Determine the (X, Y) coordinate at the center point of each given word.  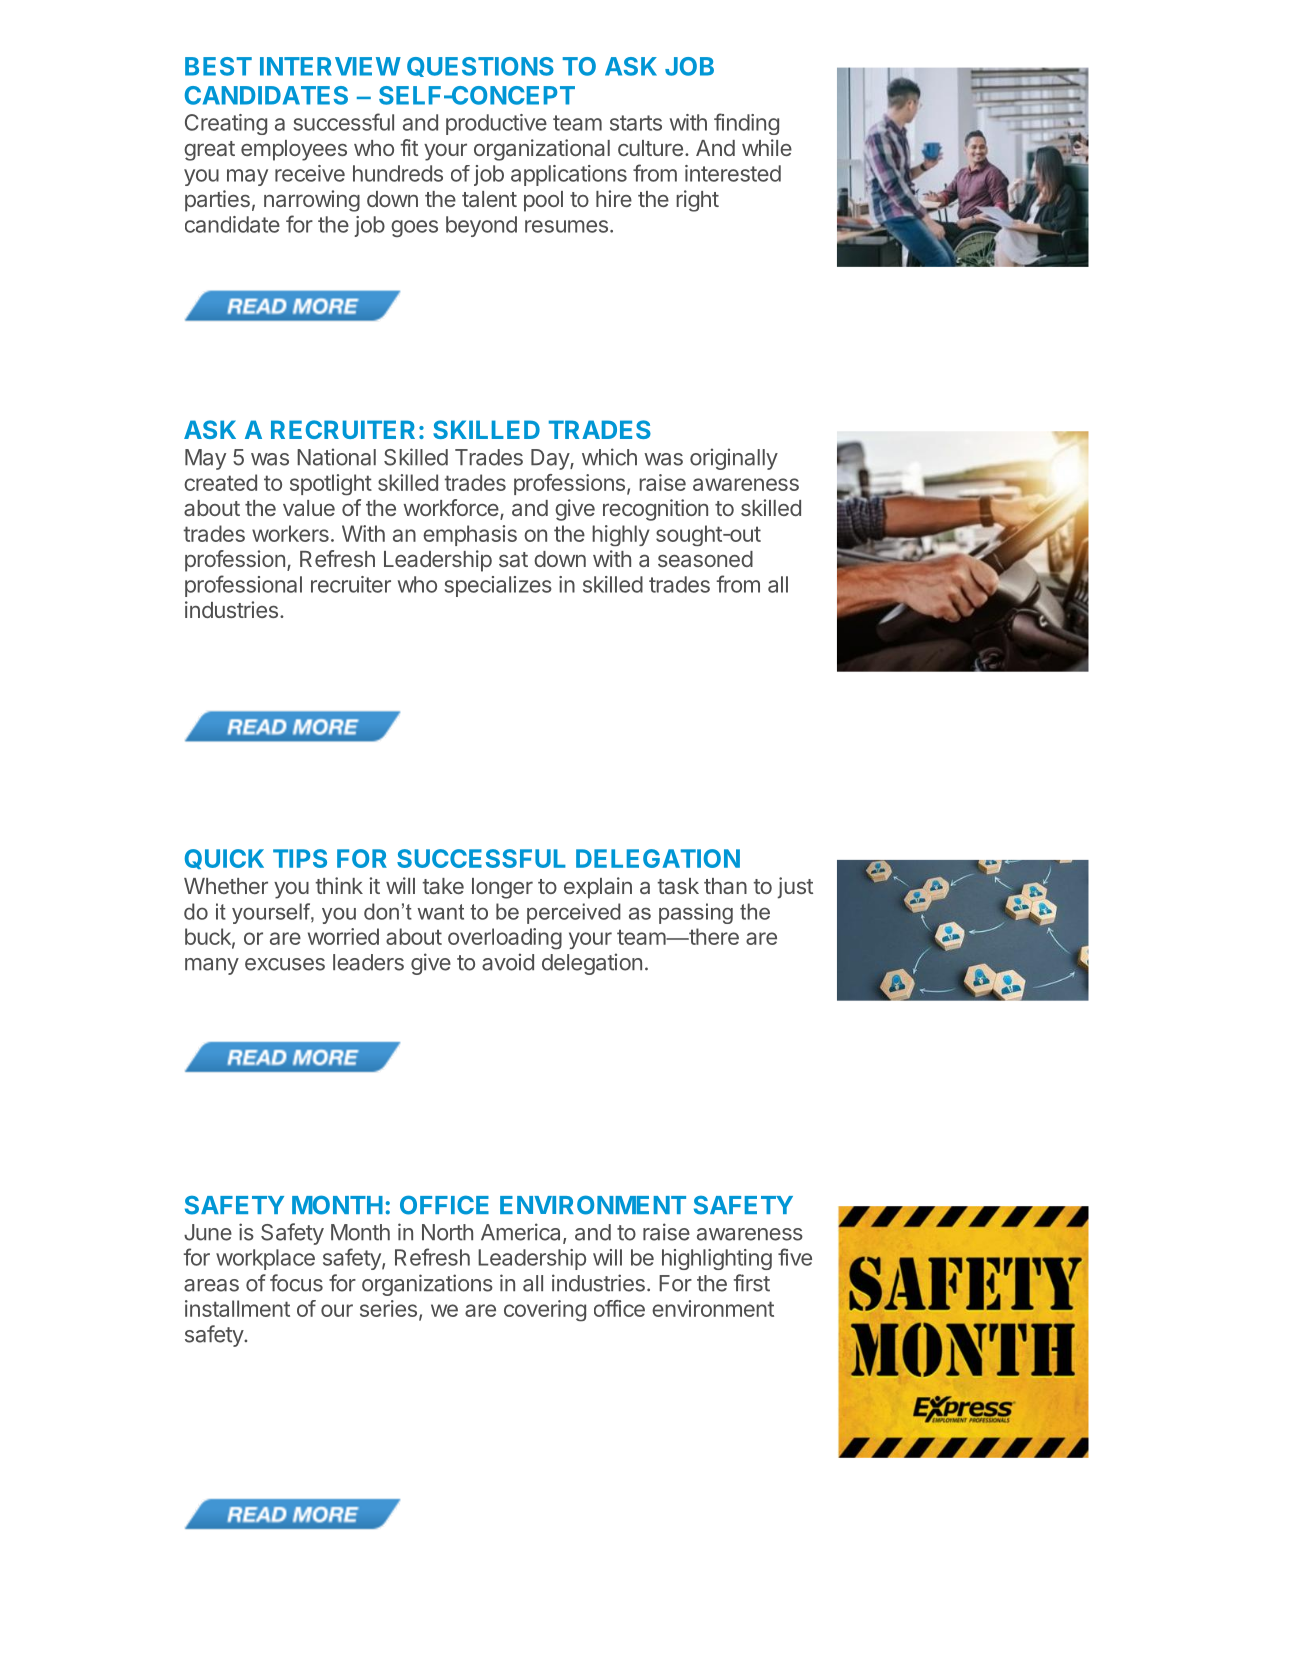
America (522, 1233)
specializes (498, 586)
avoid (508, 962)
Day (551, 459)
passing (696, 913)
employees (294, 150)
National (336, 457)
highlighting (717, 1259)
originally (734, 459)
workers (290, 533)
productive (496, 124)
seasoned (705, 559)
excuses (285, 964)
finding (746, 124)
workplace (265, 1259)
